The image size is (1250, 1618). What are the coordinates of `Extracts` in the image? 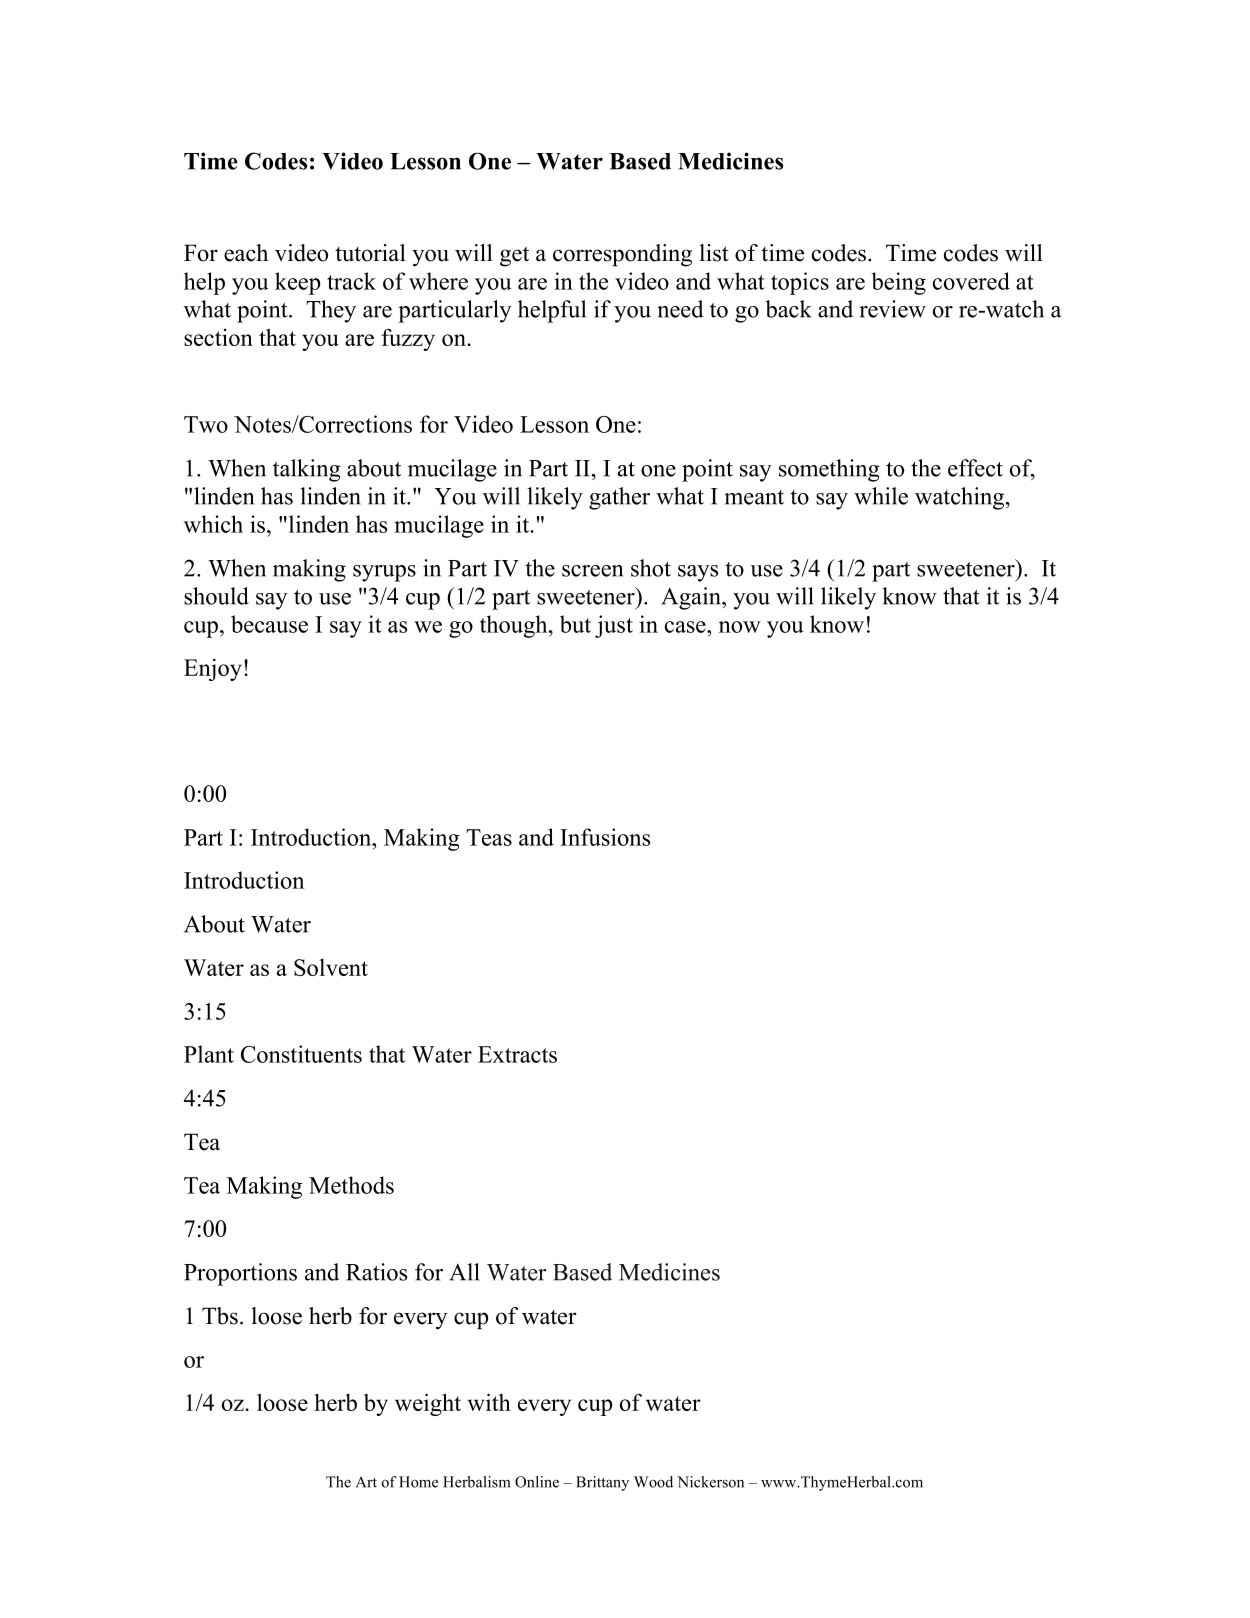 It's located at (517, 1054).
